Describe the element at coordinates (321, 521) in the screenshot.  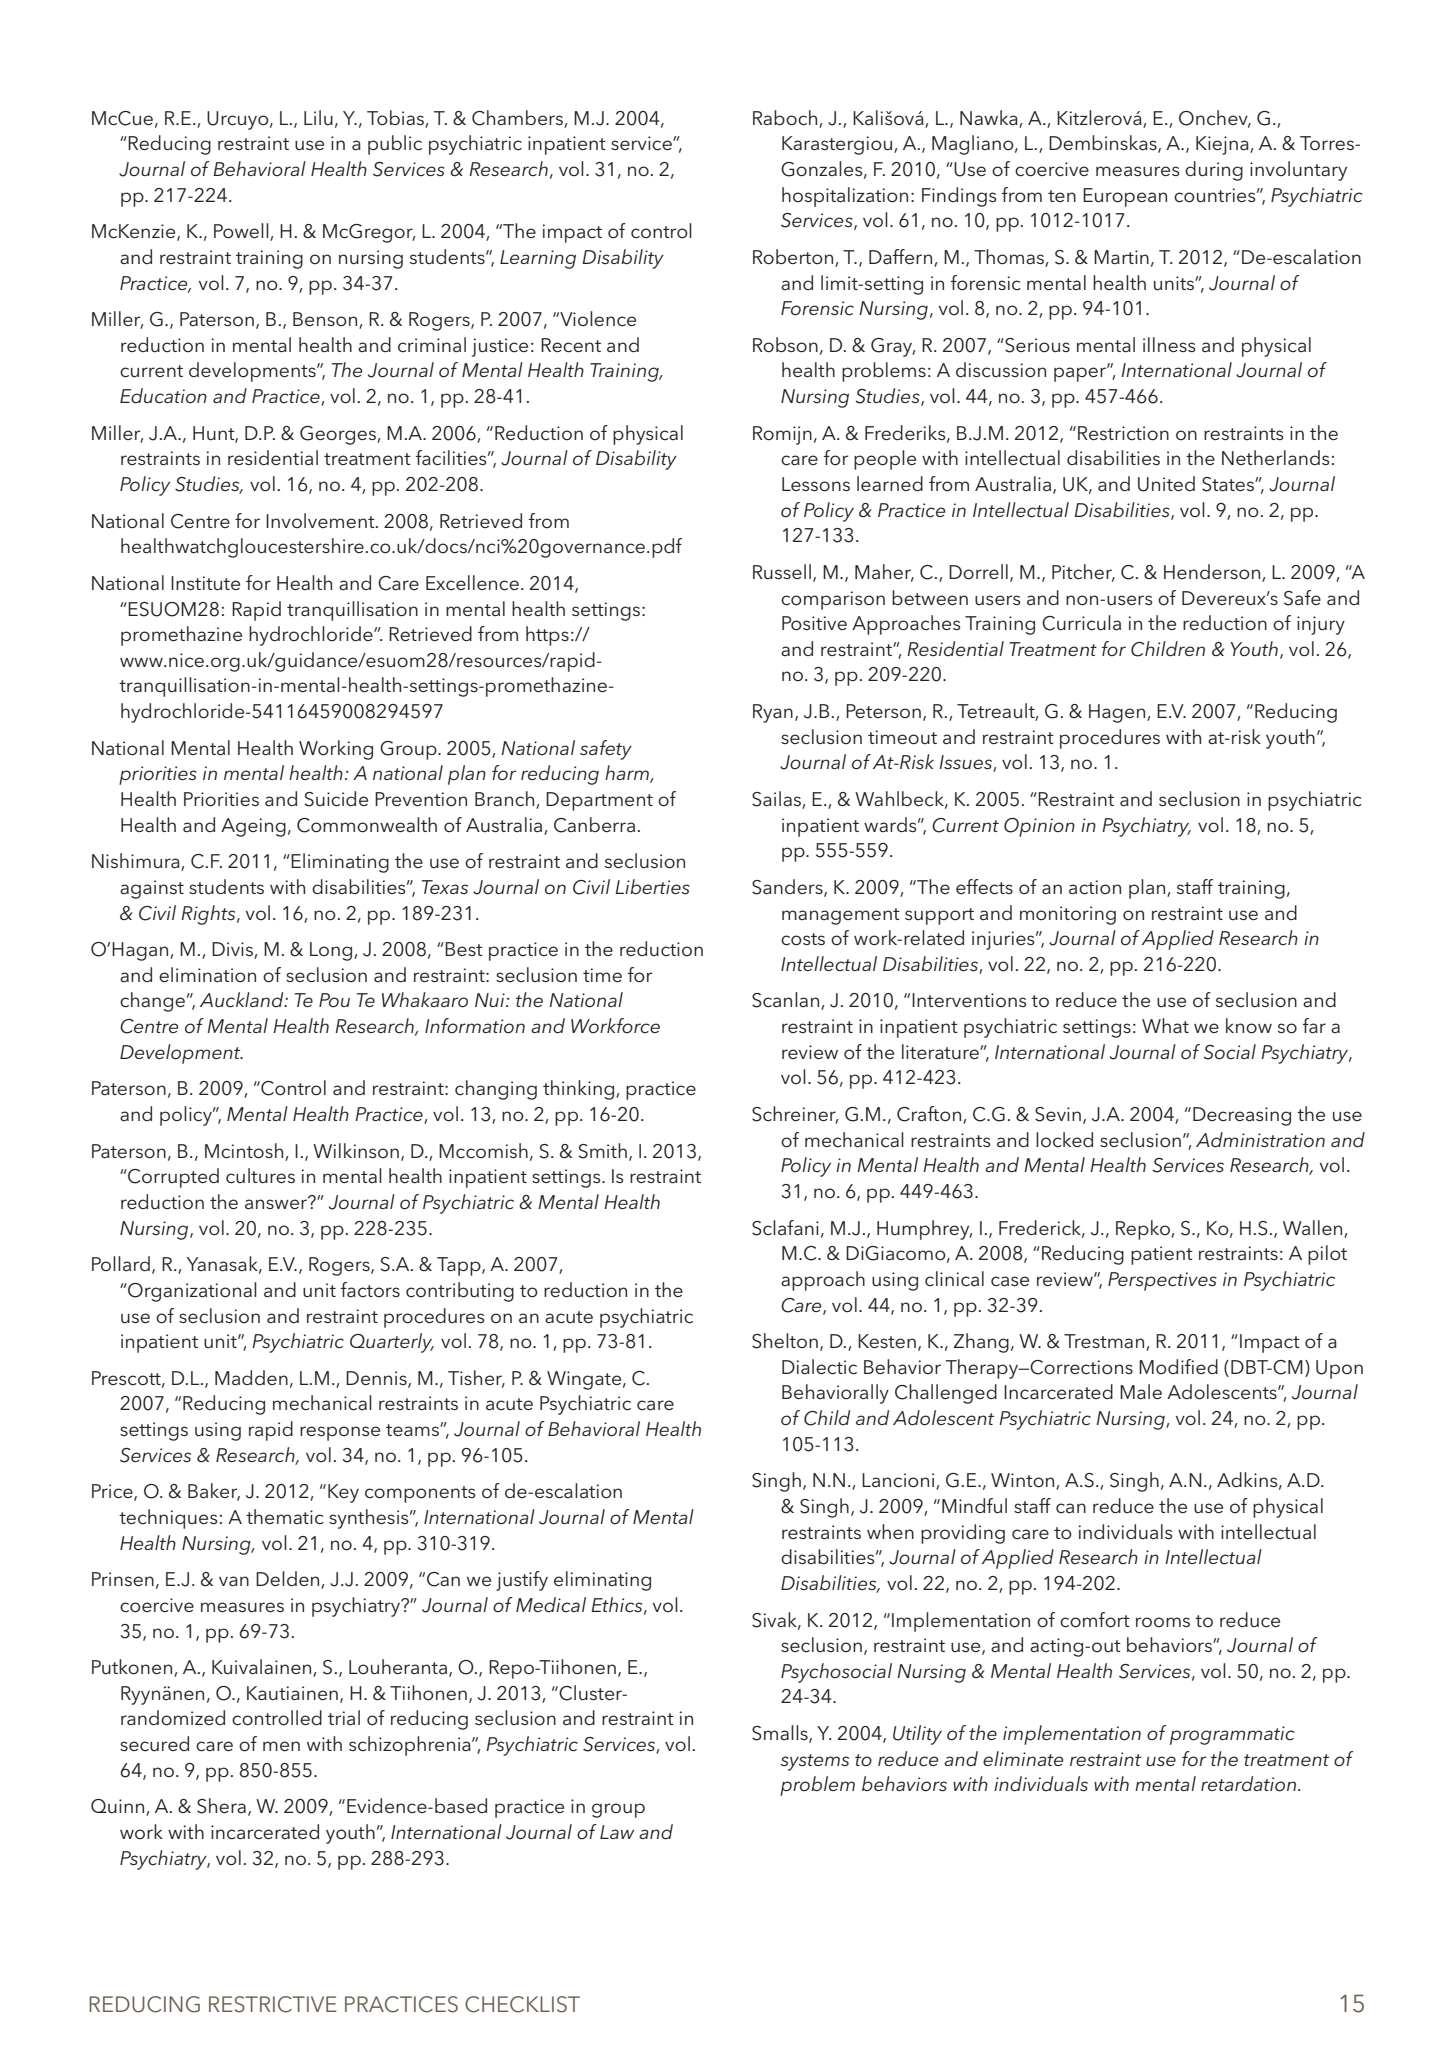
I see `Involvement` at that location.
